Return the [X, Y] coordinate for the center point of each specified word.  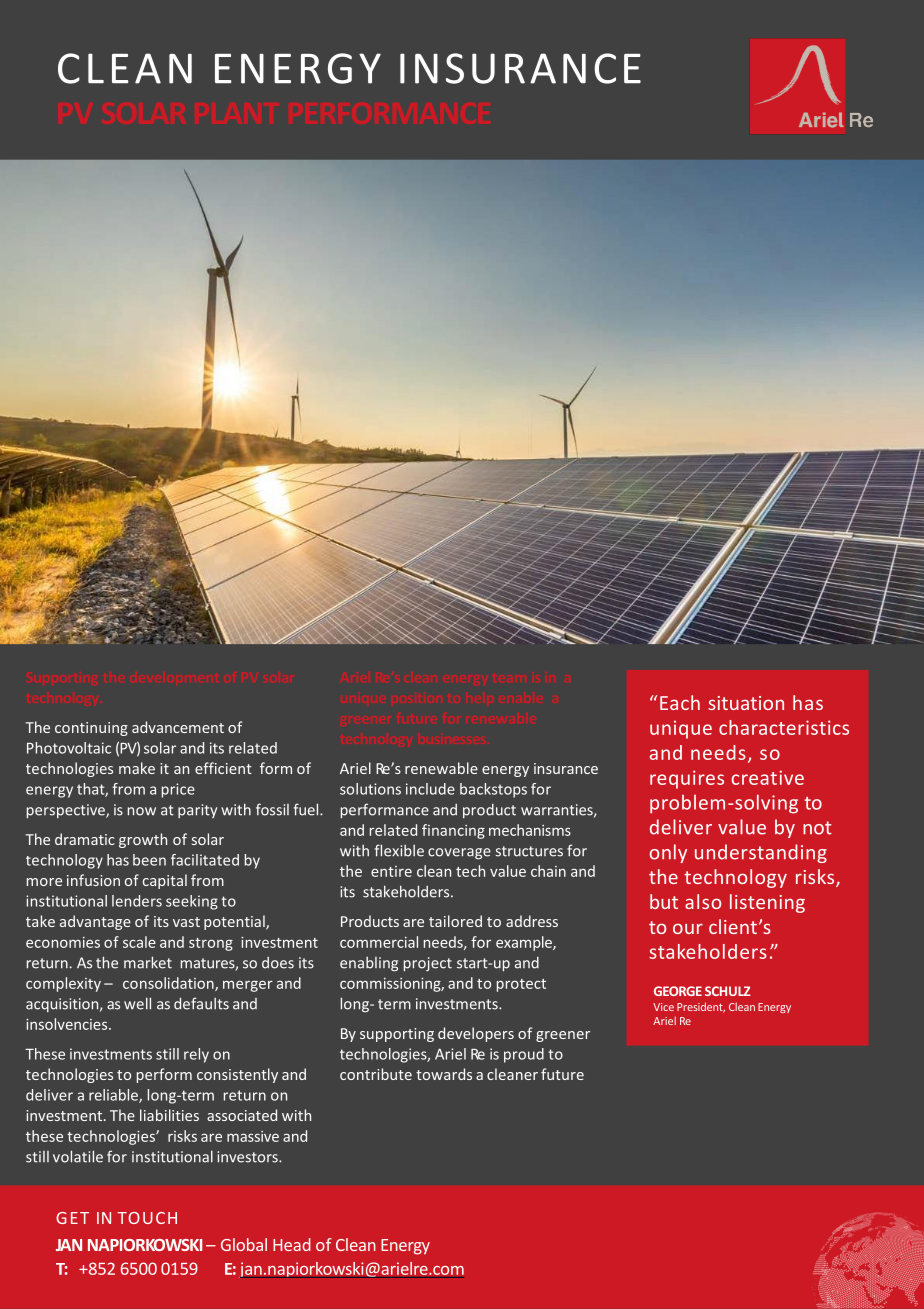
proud [524, 1055]
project [428, 964]
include [430, 789]
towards [444, 1074]
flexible [399, 850]
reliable [114, 1096]
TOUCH [147, 1218]
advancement [178, 727]
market [148, 962]
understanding [761, 853]
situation [746, 703]
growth [143, 840]
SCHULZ [728, 991]
